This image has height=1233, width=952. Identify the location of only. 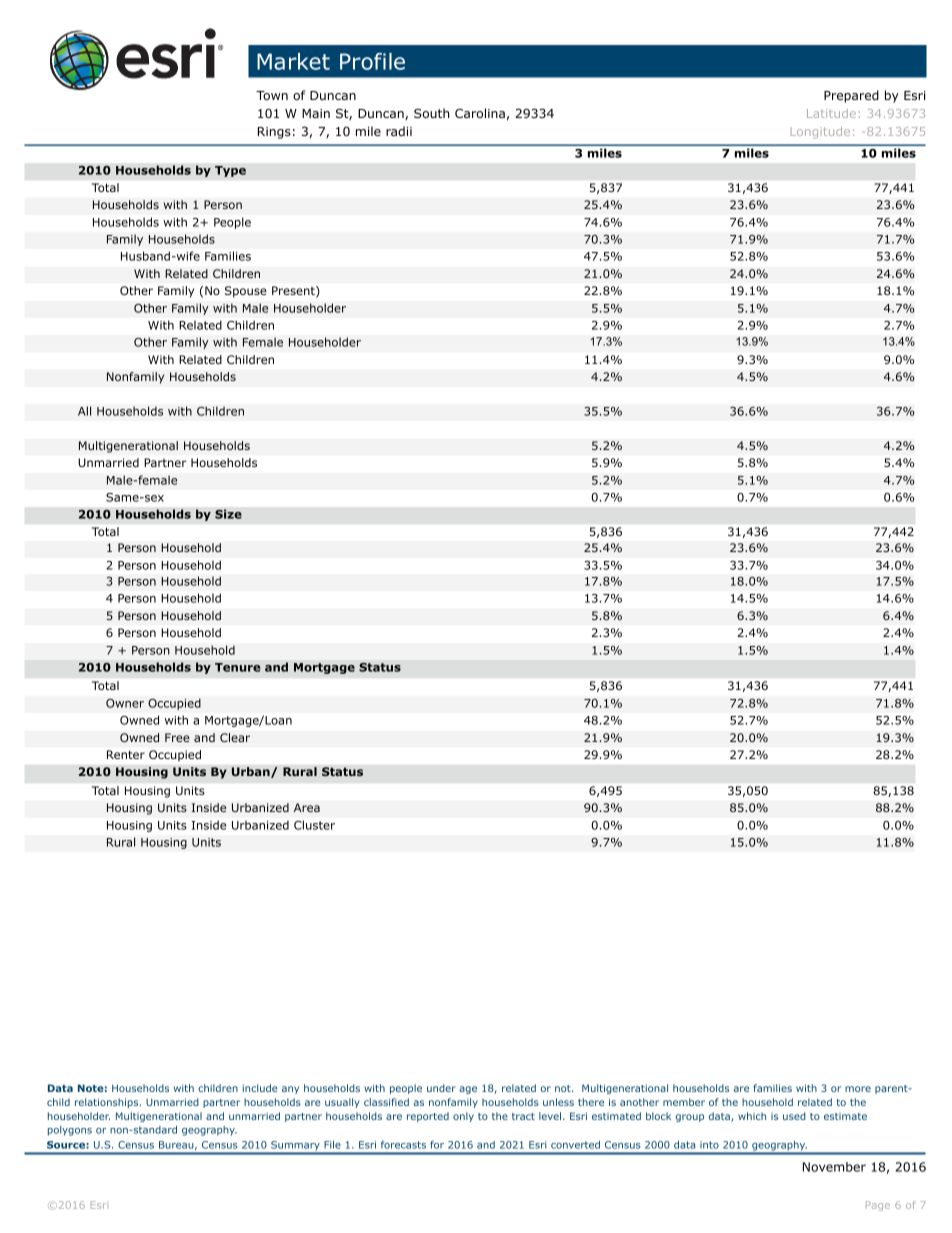
(463, 1117).
